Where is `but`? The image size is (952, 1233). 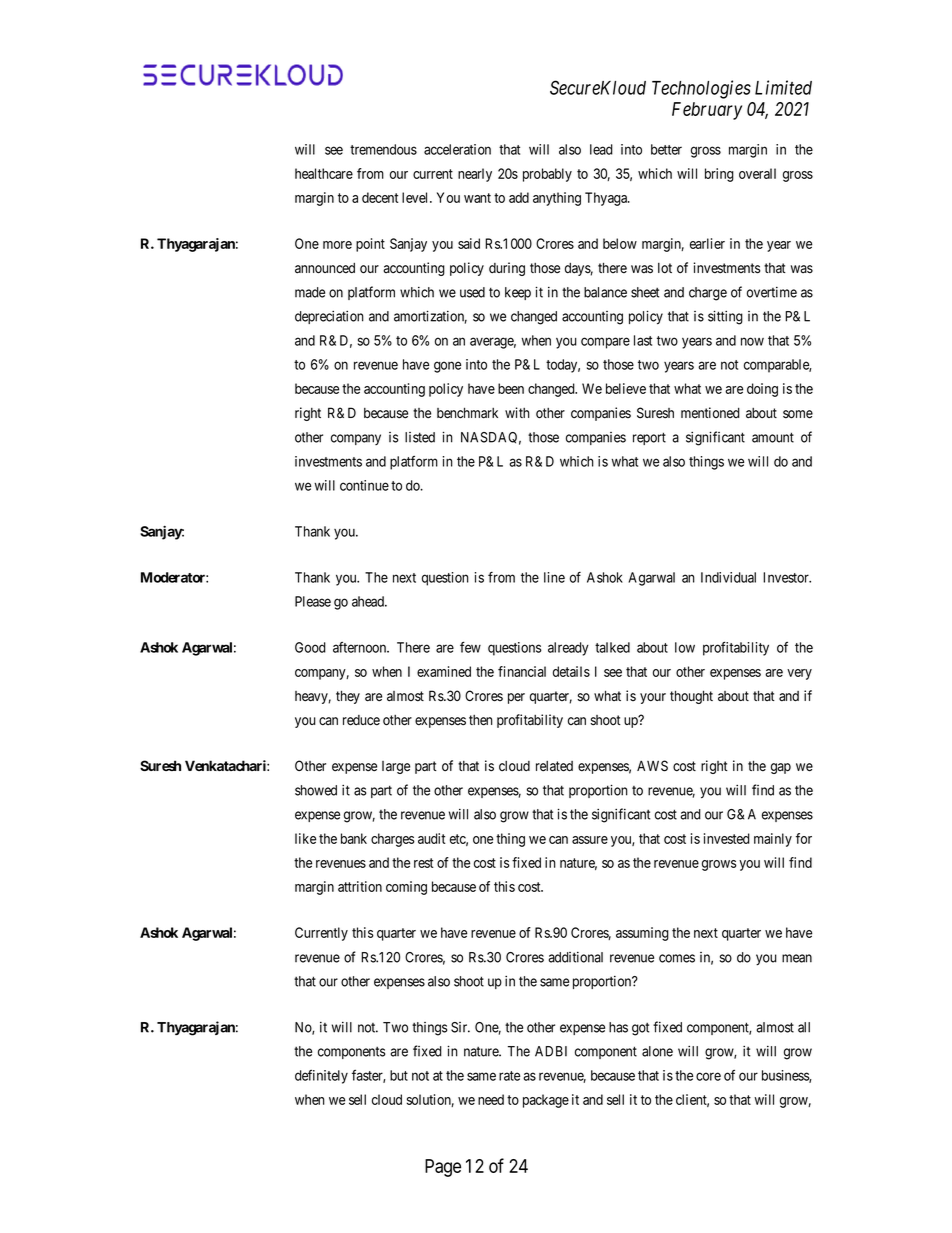
but is located at coordinates (399, 1075).
